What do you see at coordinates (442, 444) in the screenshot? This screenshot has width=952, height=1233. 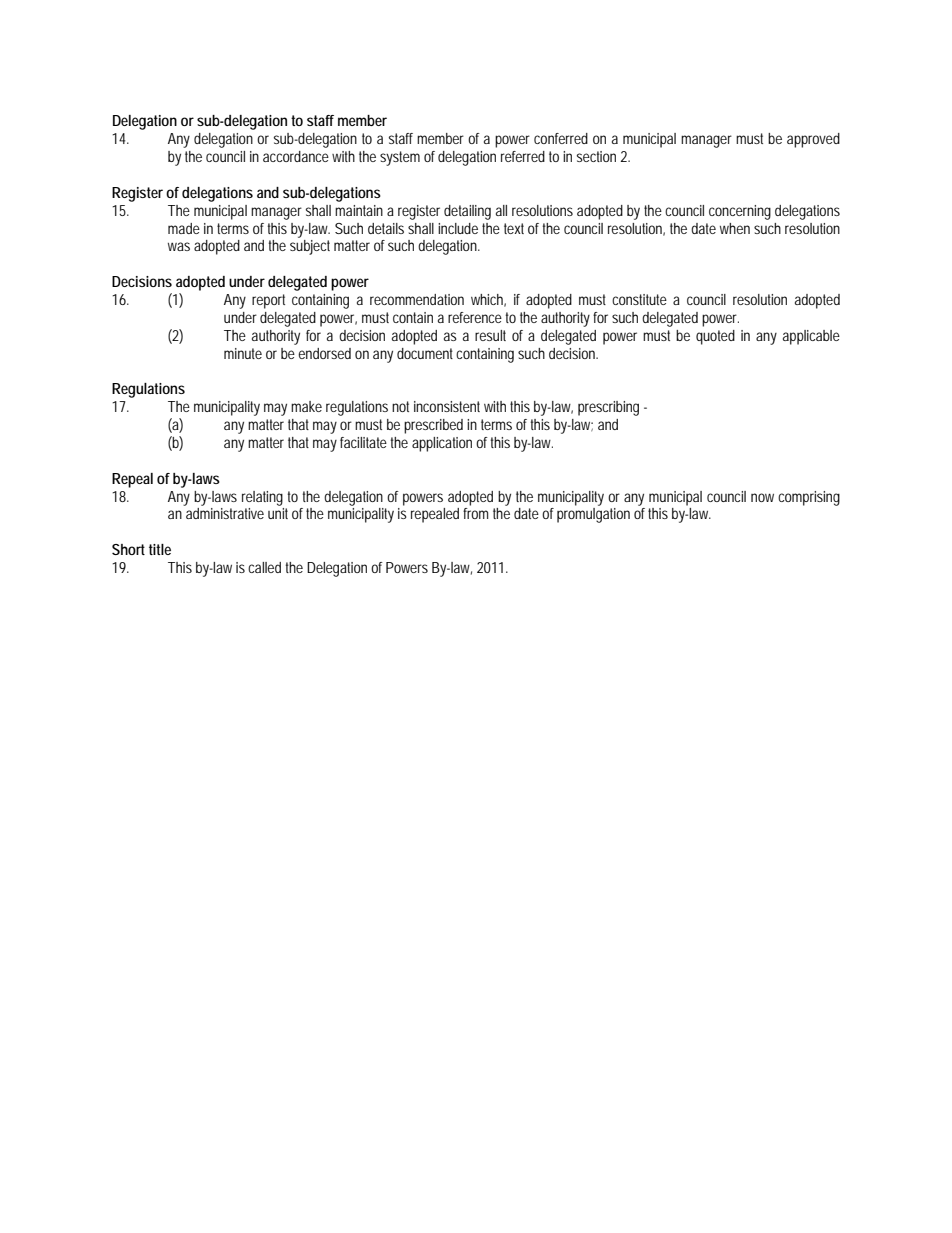 I see `application` at bounding box center [442, 444].
